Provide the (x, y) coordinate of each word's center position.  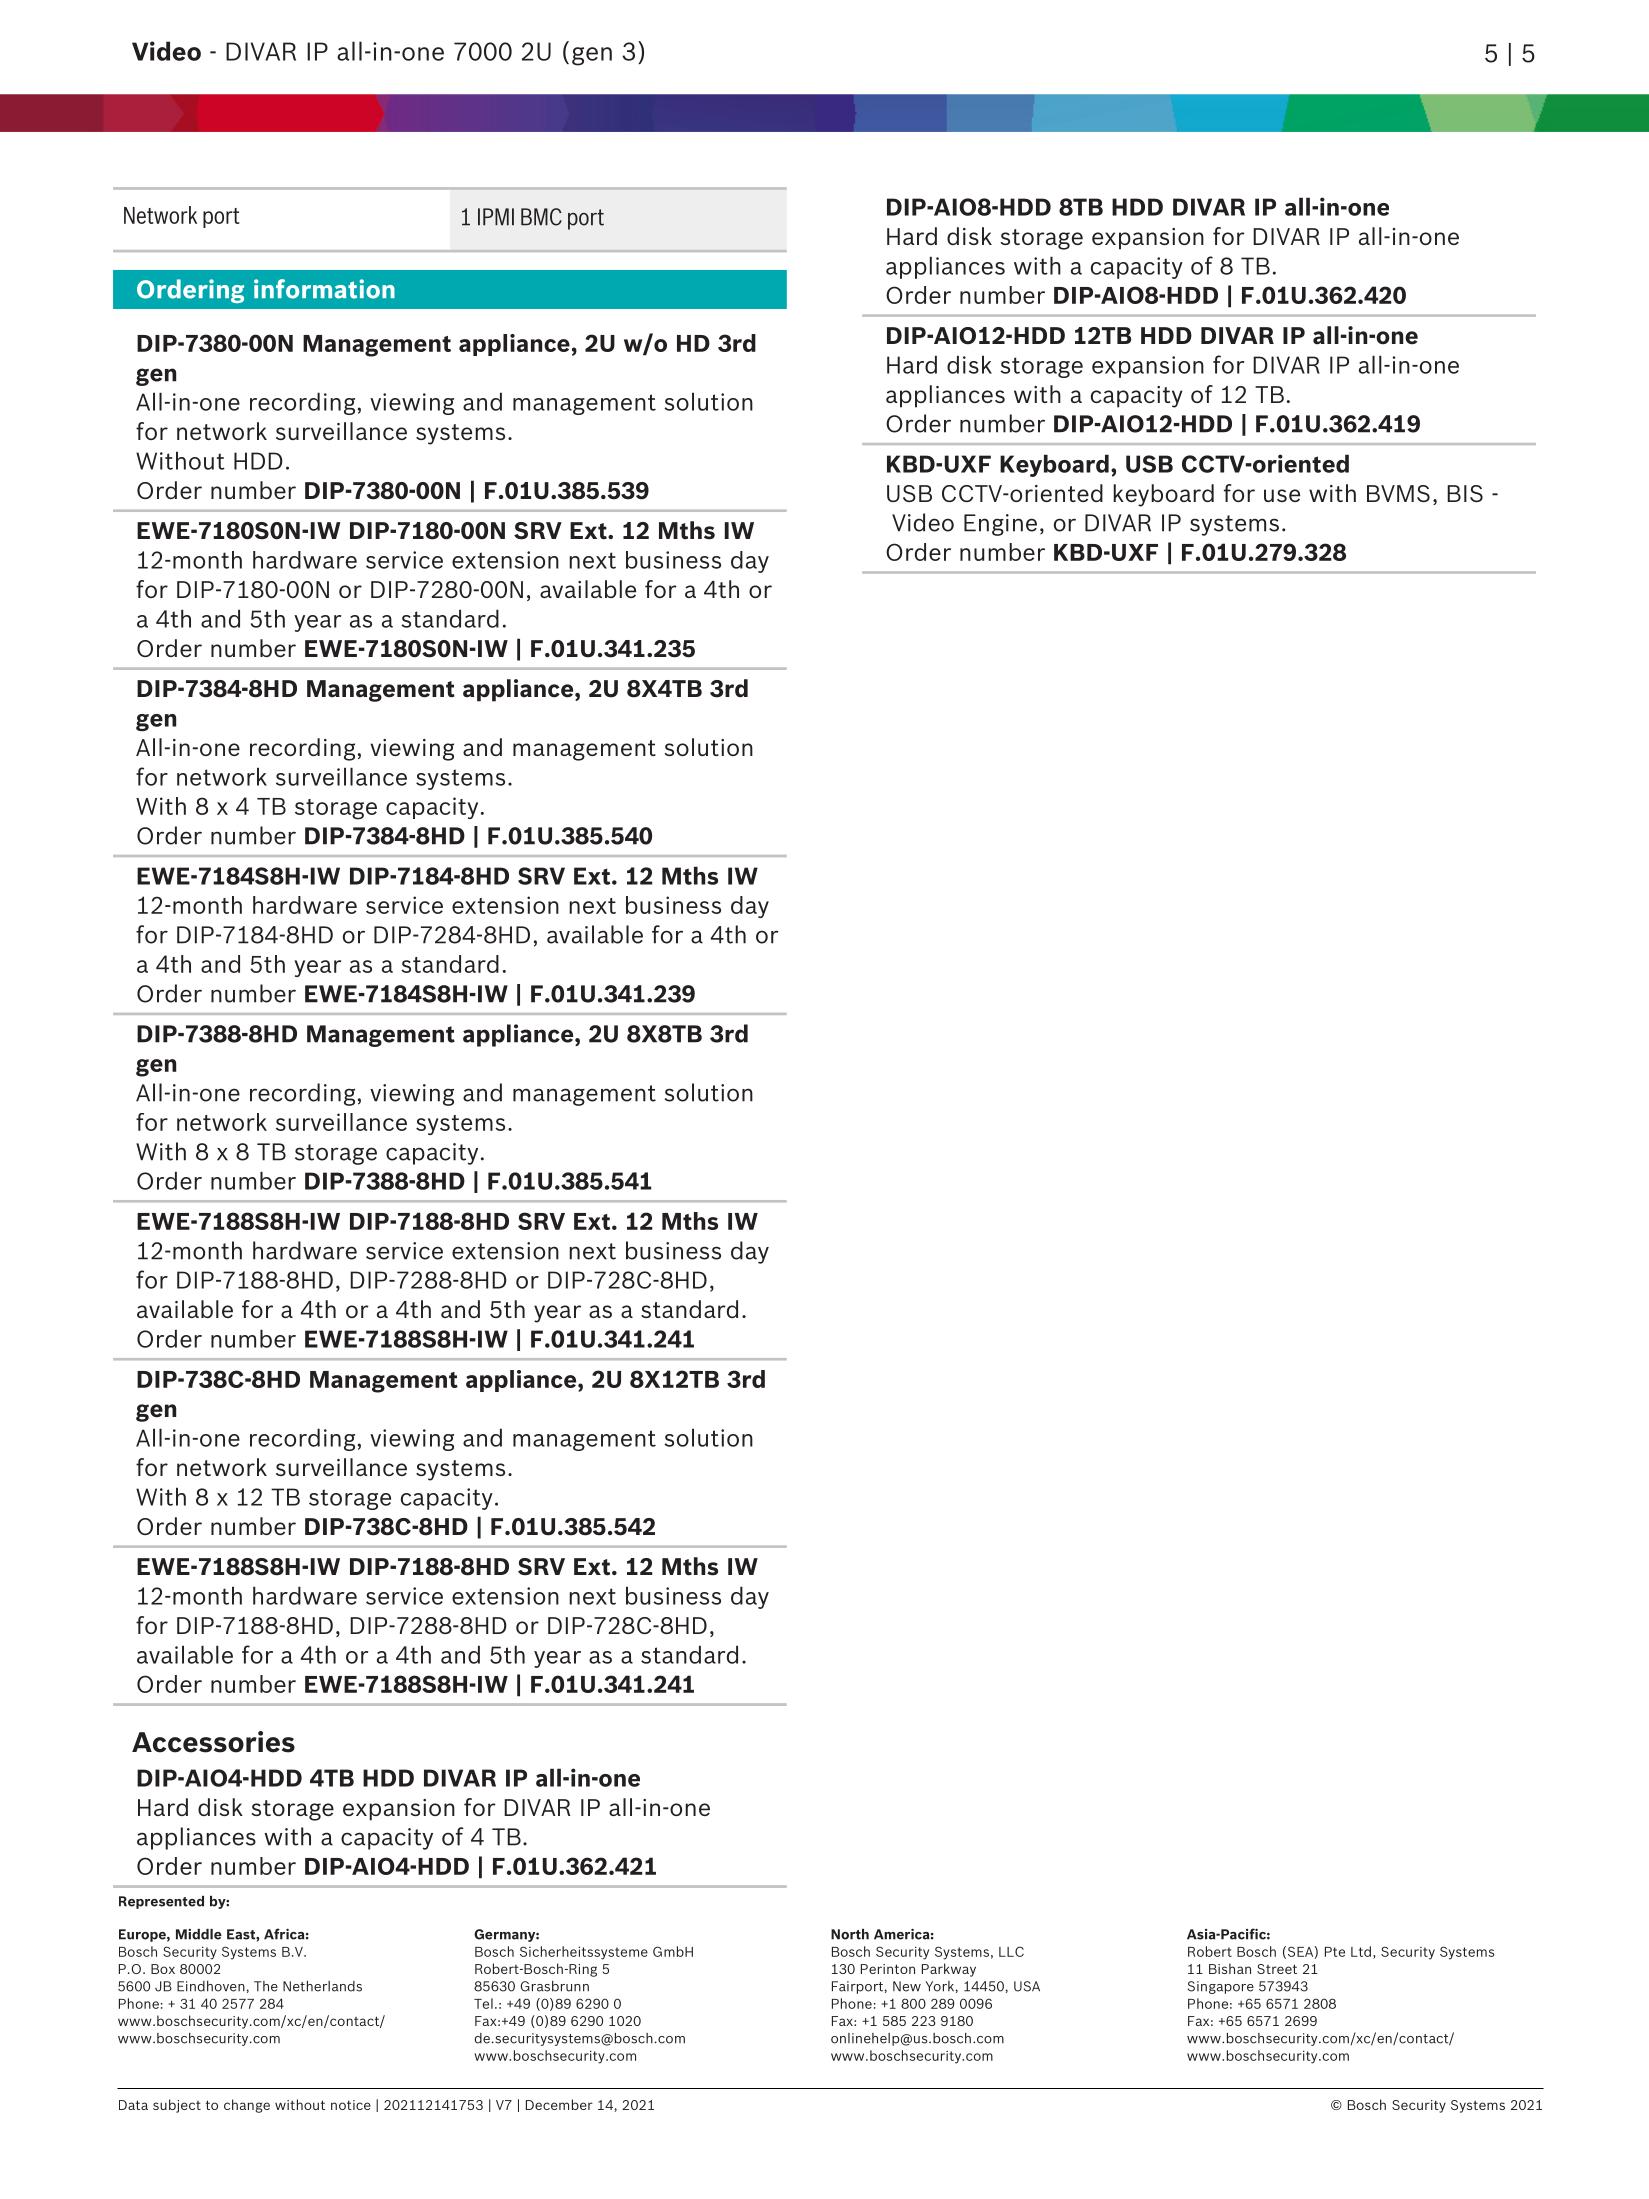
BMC (541, 217)
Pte (1335, 1952)
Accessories (213, 1742)
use (1282, 495)
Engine (1000, 525)
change (247, 2106)
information (324, 289)
